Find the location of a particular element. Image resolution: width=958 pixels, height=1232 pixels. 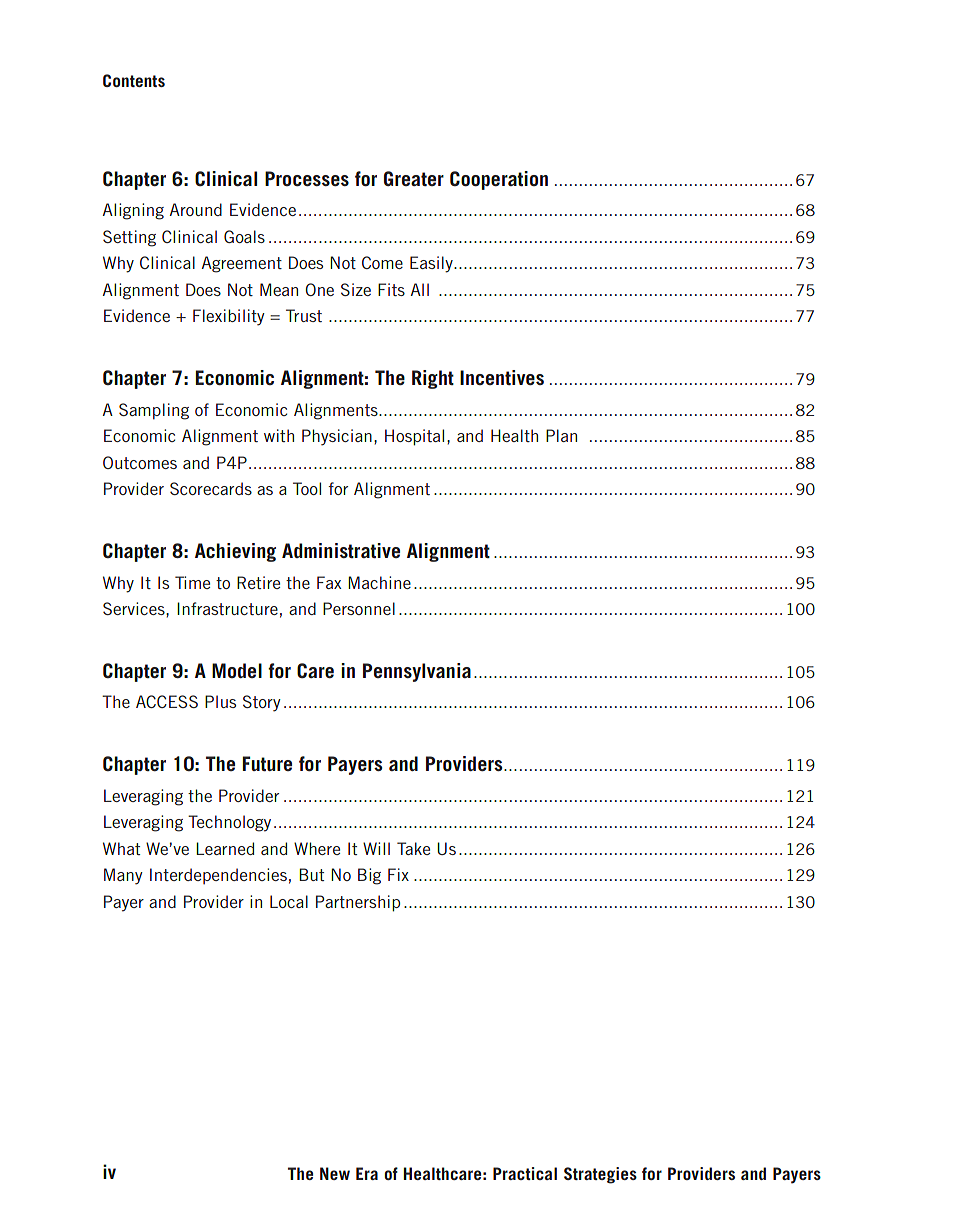

Cooperation is located at coordinates (499, 180).
